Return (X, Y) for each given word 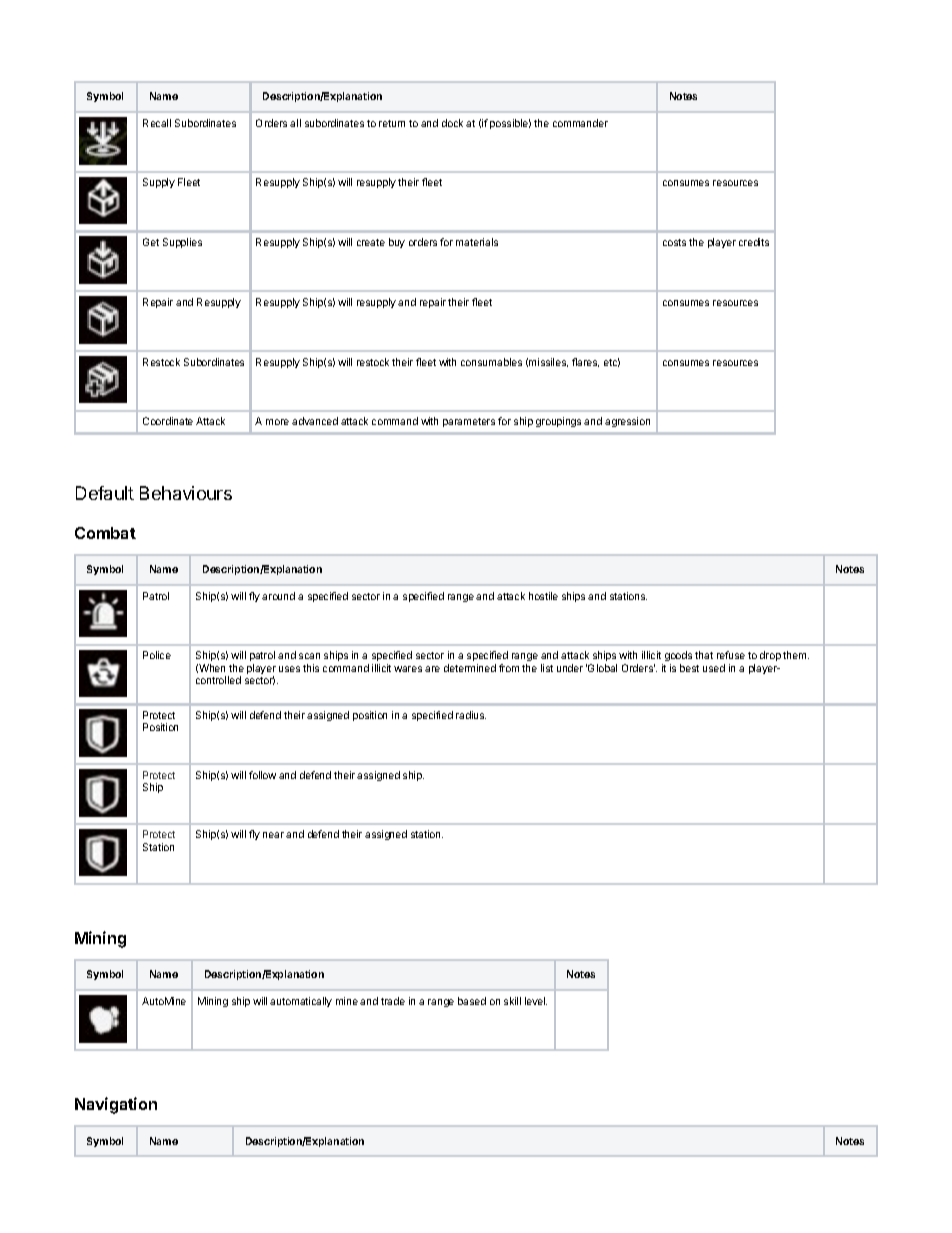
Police (157, 655)
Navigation (116, 1105)
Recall (157, 123)
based (472, 1001)
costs (674, 242)
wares (408, 669)
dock (452, 123)
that (704, 655)
